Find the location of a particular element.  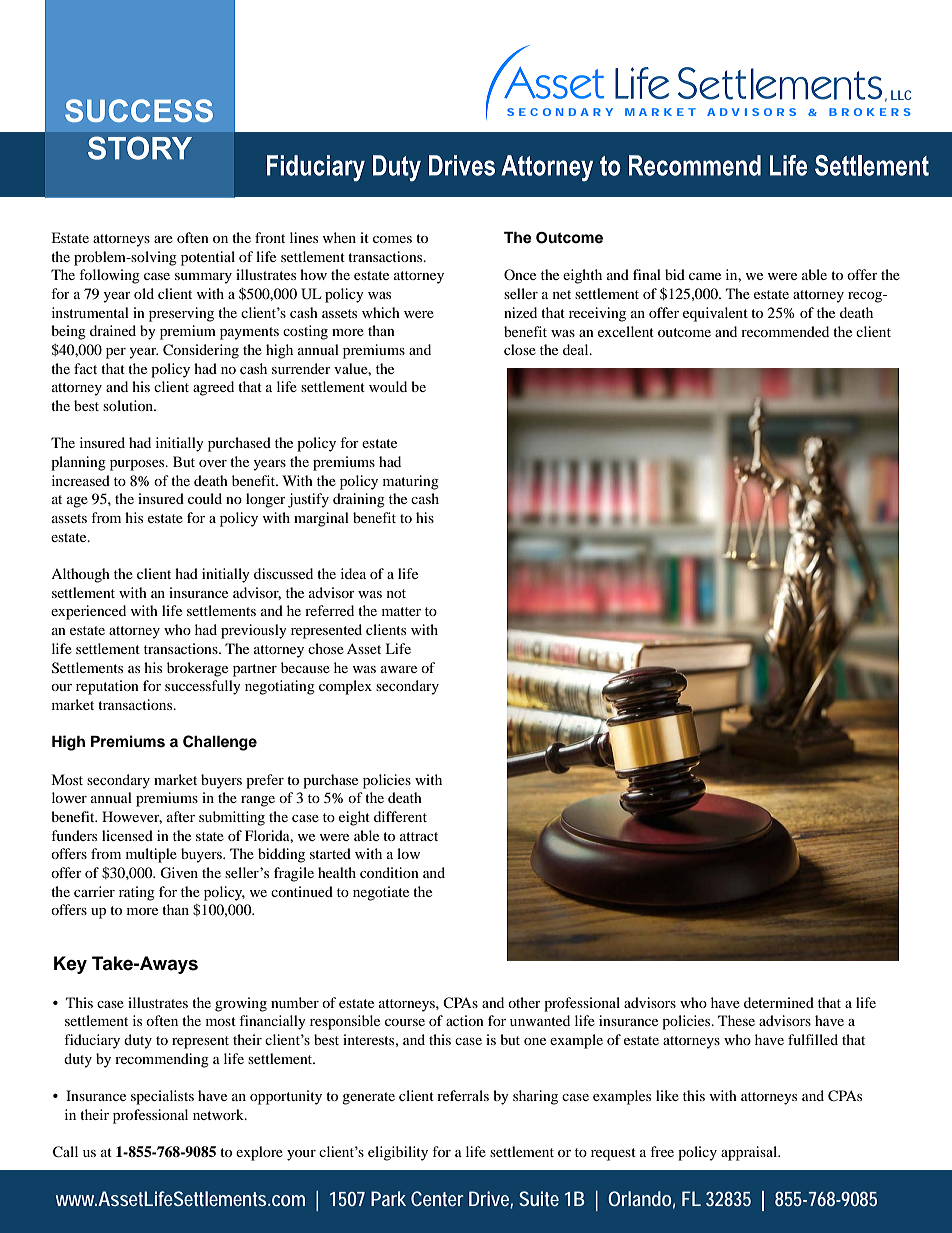

matter is located at coordinates (401, 611).
